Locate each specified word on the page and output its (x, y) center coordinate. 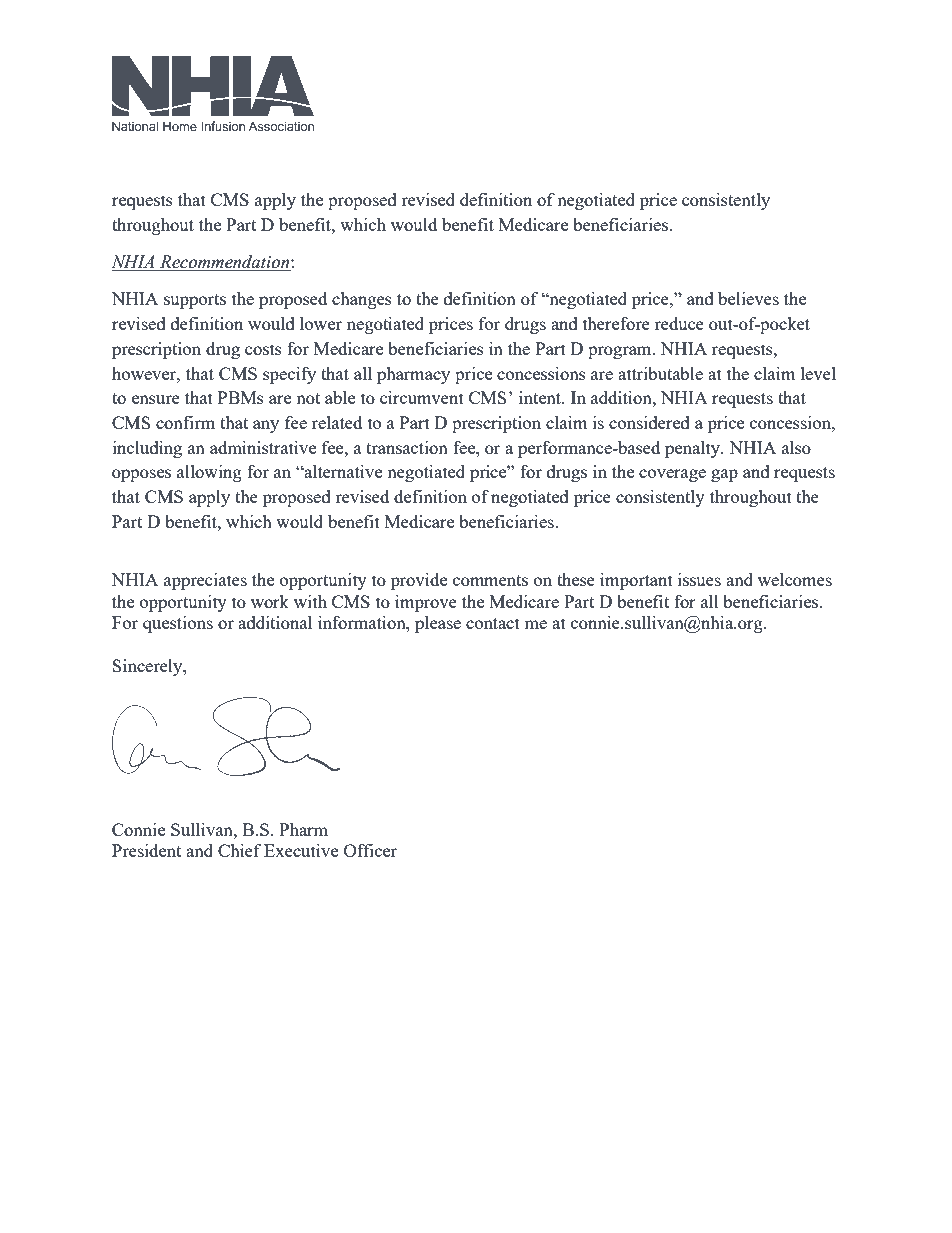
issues (699, 579)
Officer (370, 850)
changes (362, 300)
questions (178, 624)
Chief (239, 850)
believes (748, 298)
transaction (407, 447)
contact (493, 623)
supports (195, 301)
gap (724, 475)
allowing (209, 473)
